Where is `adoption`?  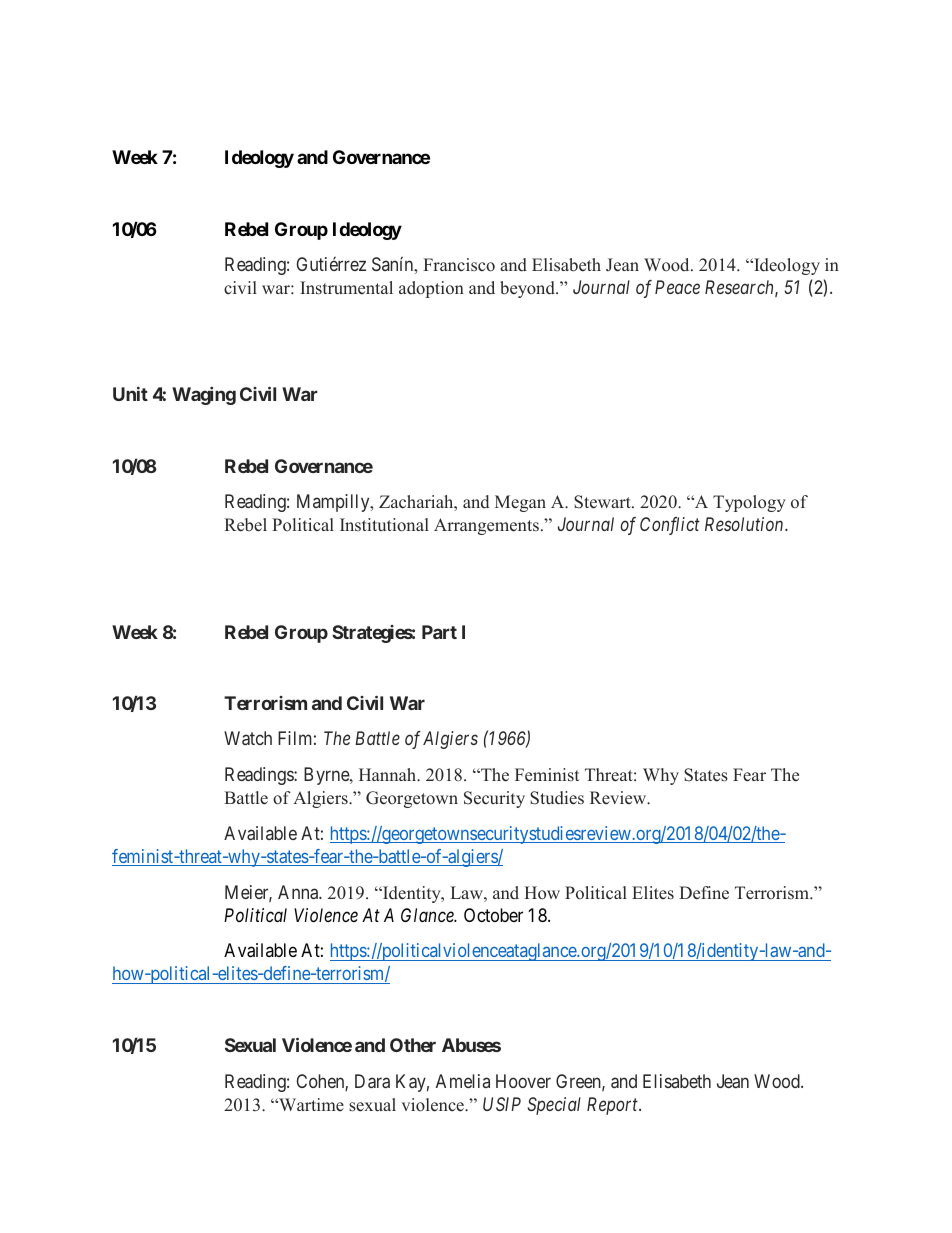
adoption is located at coordinates (431, 289).
